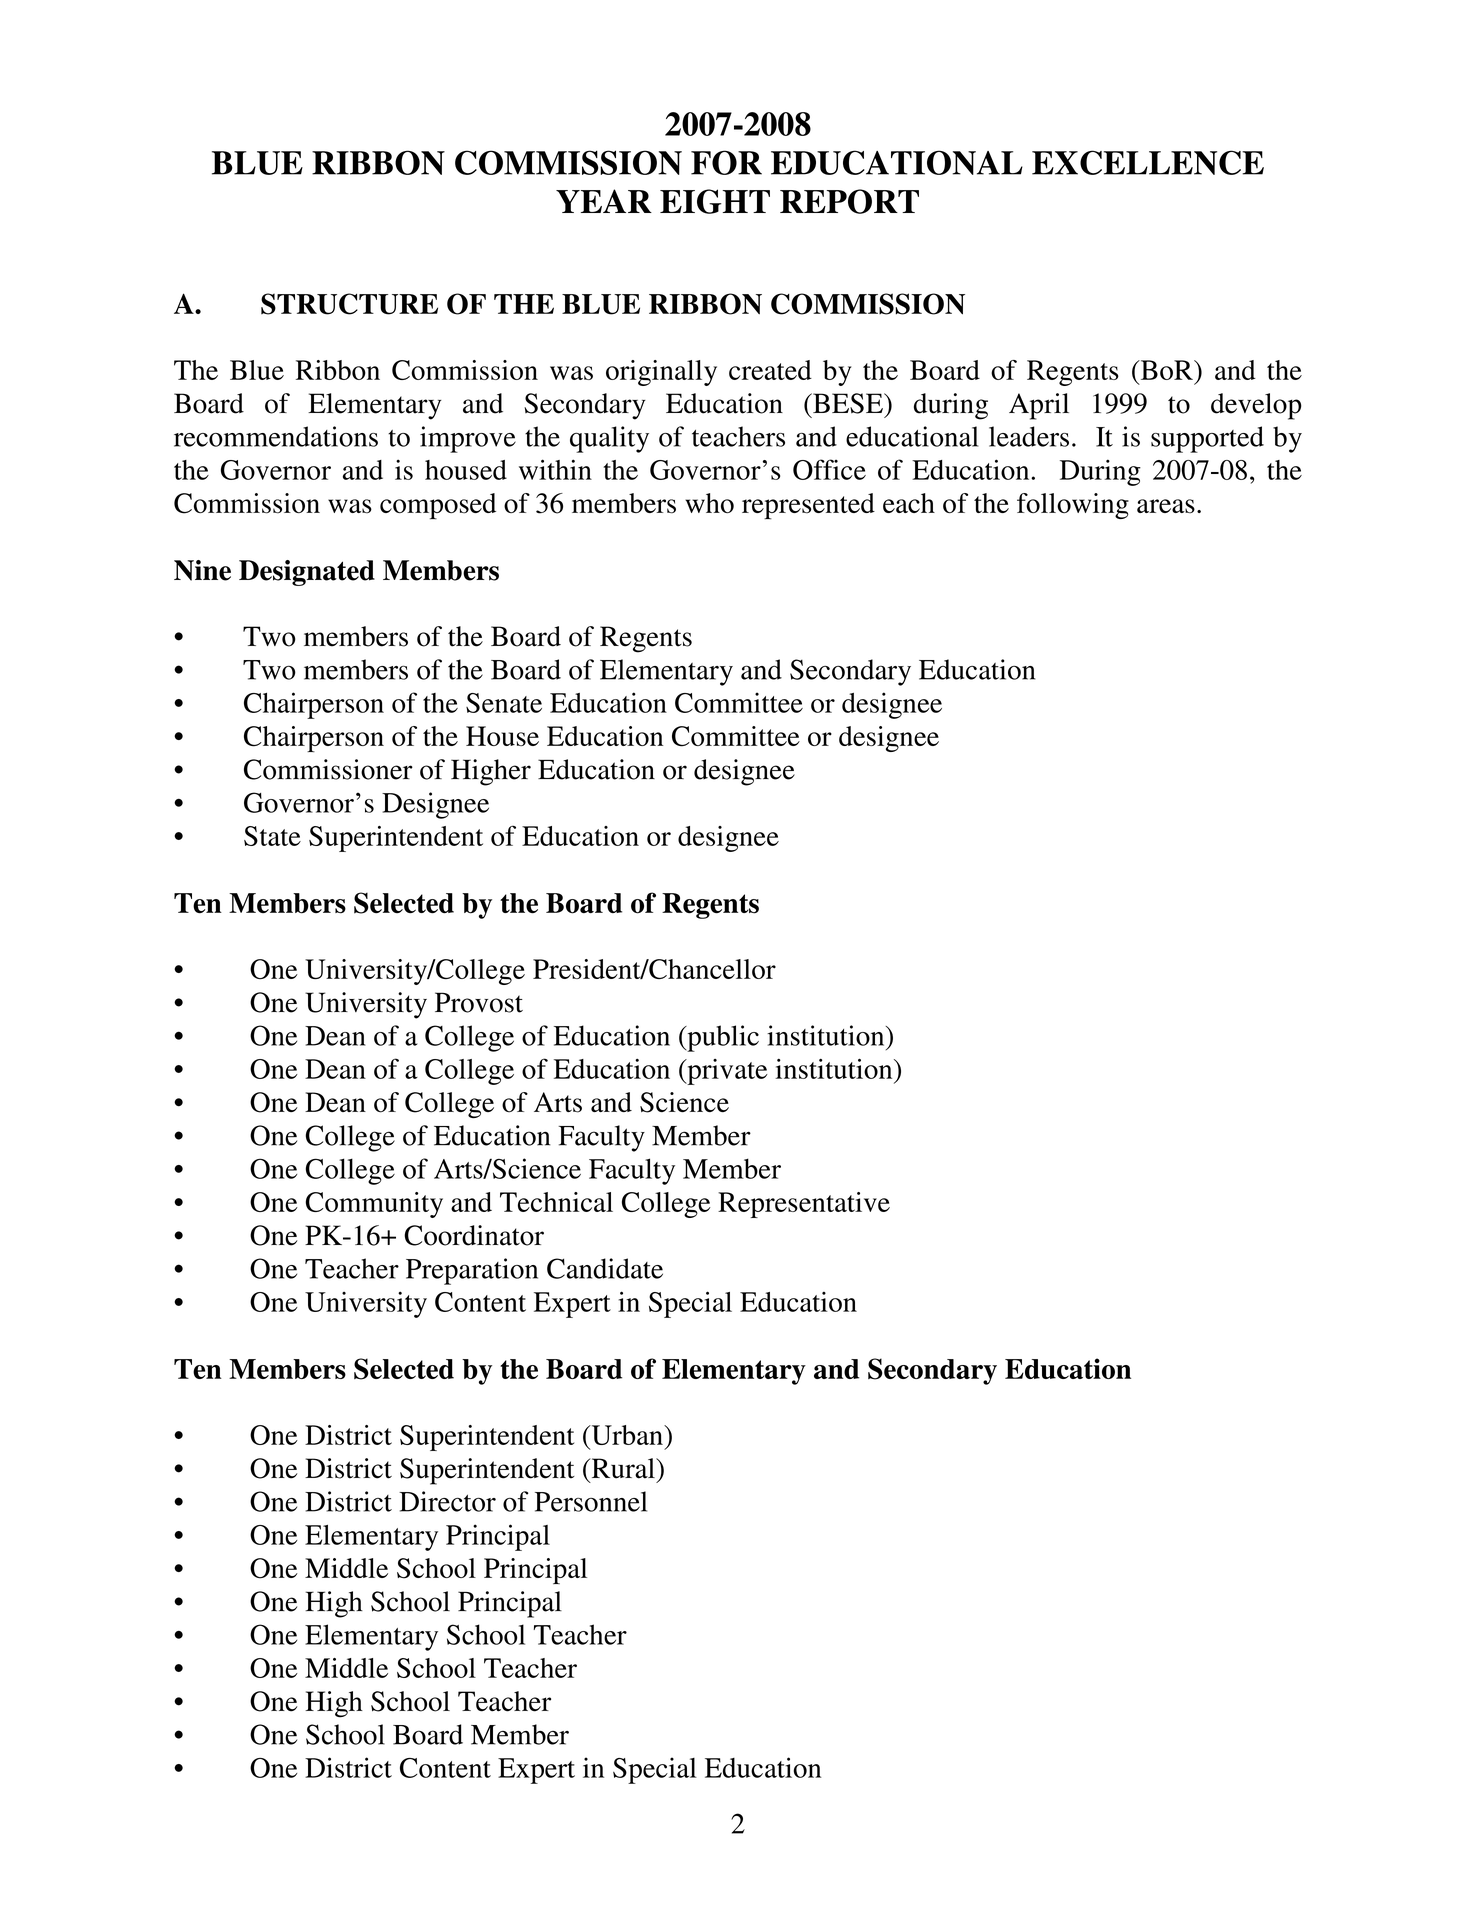 This image has width=1476, height=1910. I want to click on Senate, so click(504, 703).
